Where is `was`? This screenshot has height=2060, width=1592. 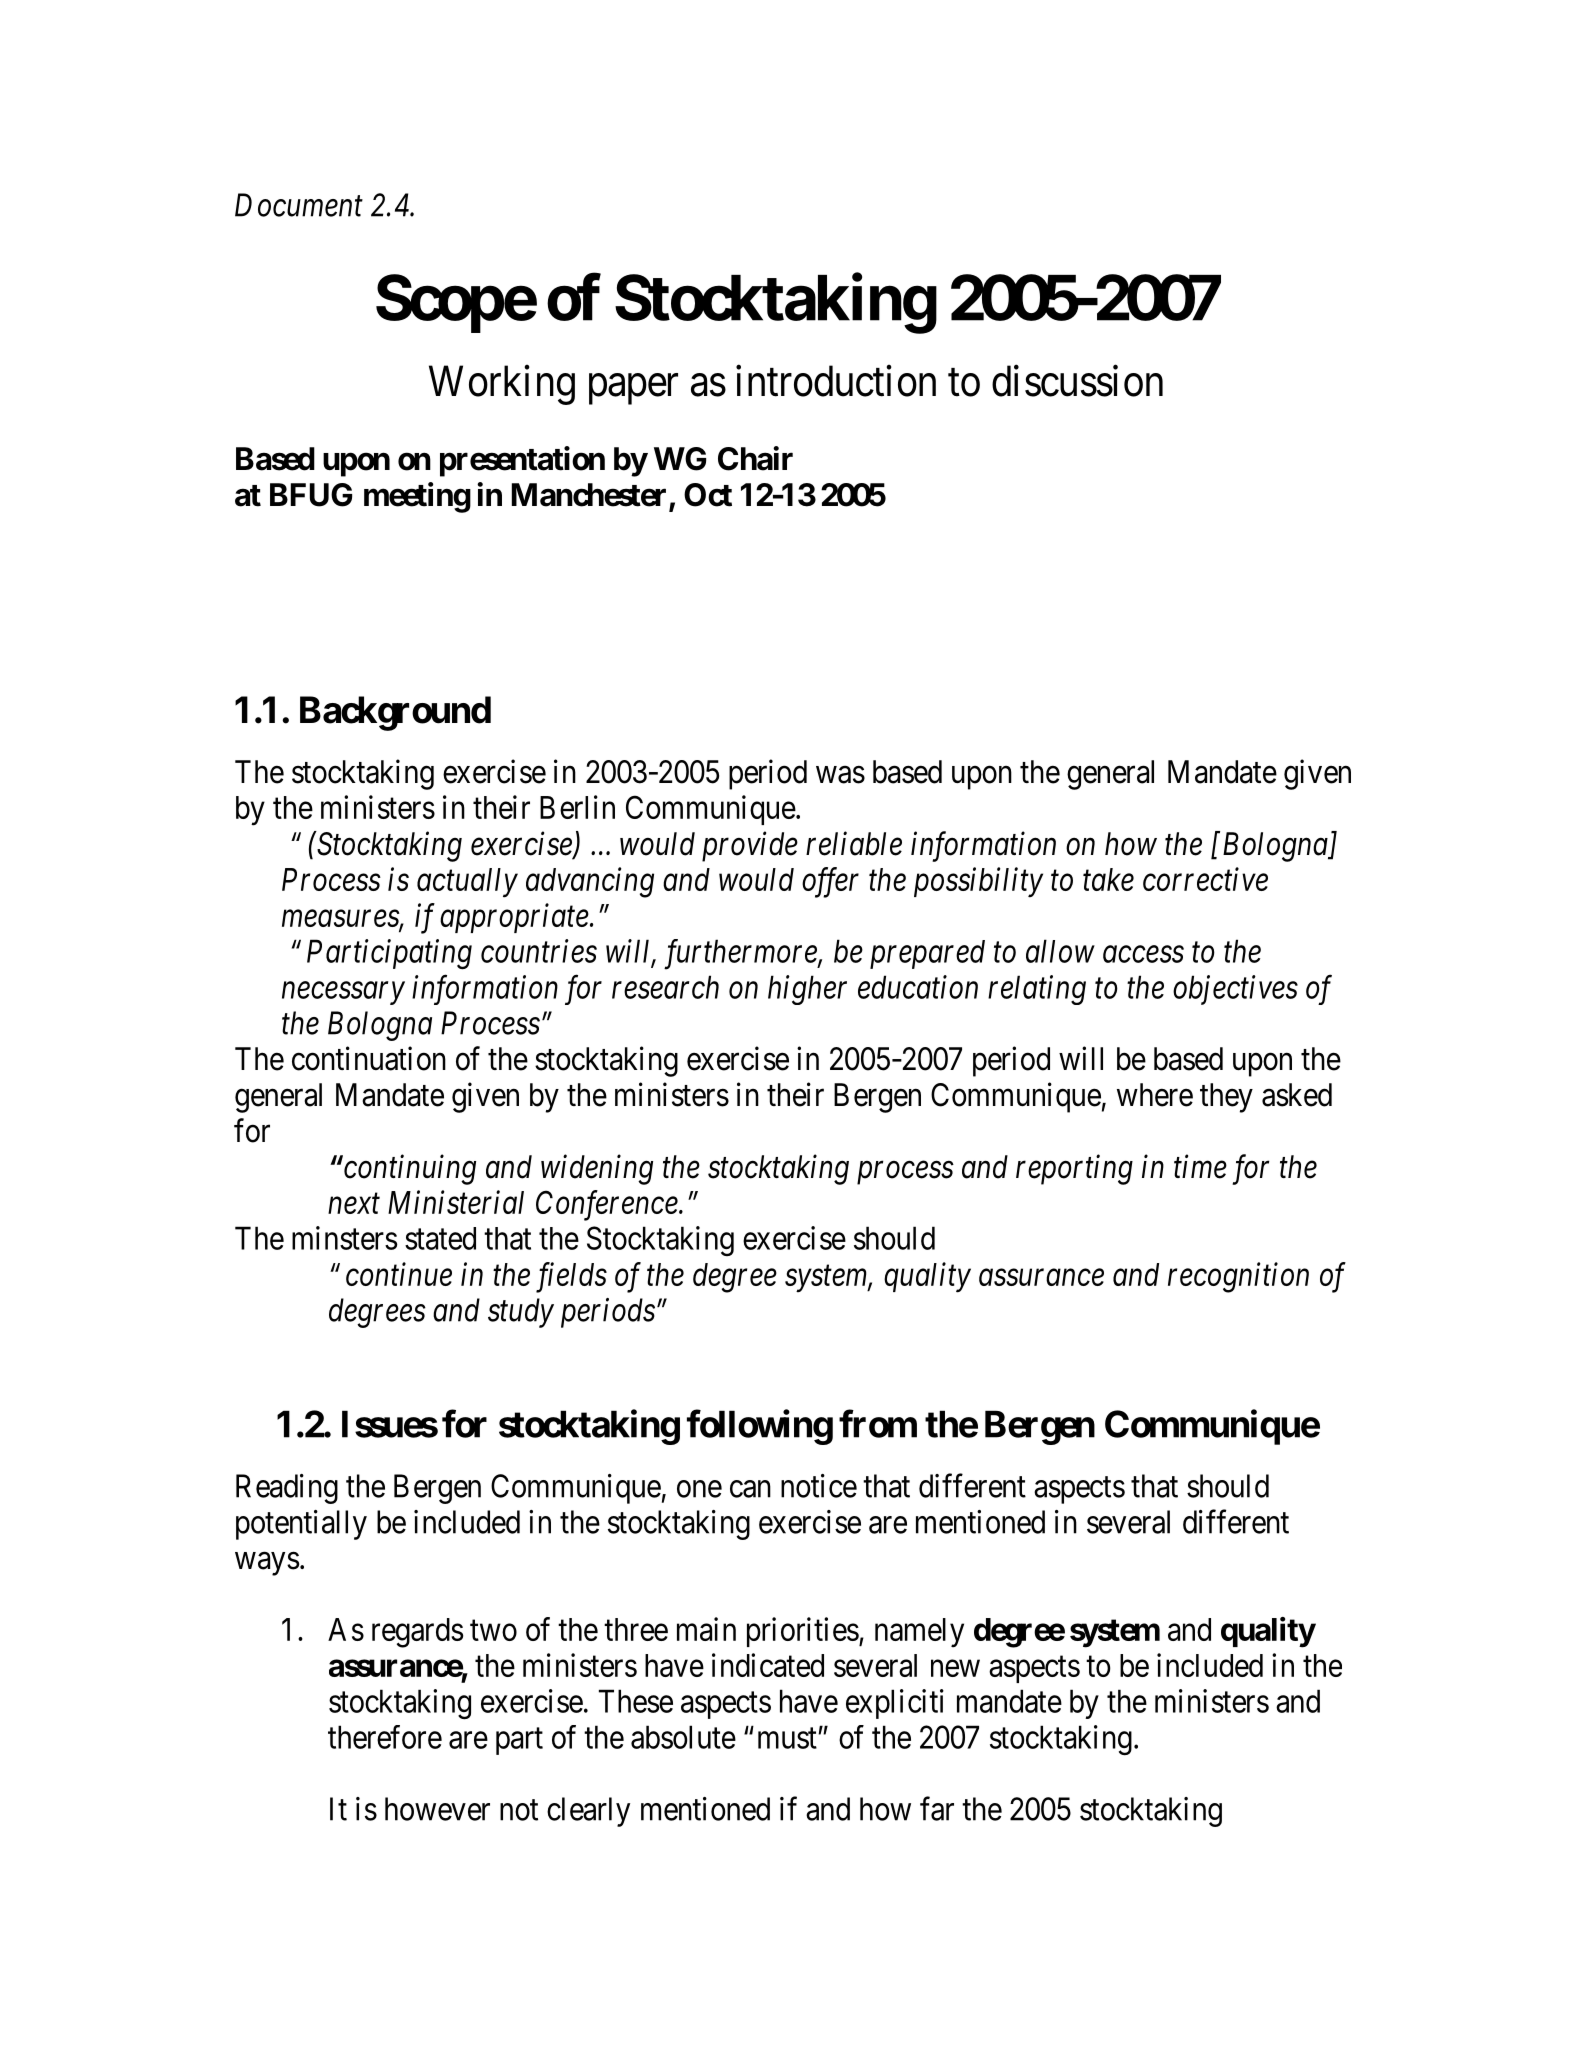
was is located at coordinates (840, 775).
